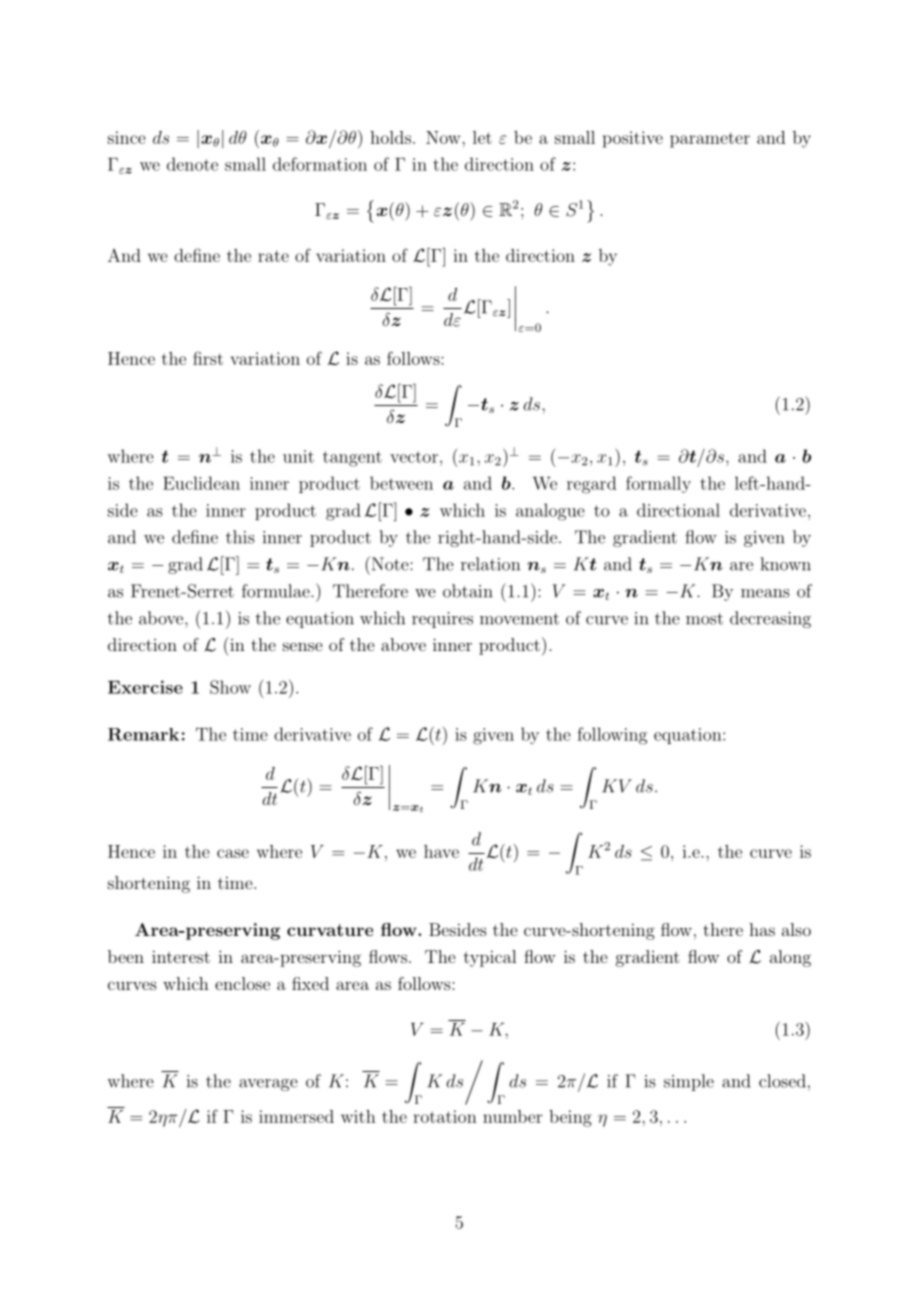  What do you see at coordinates (268, 1085) in the image?
I see `average` at bounding box center [268, 1085].
